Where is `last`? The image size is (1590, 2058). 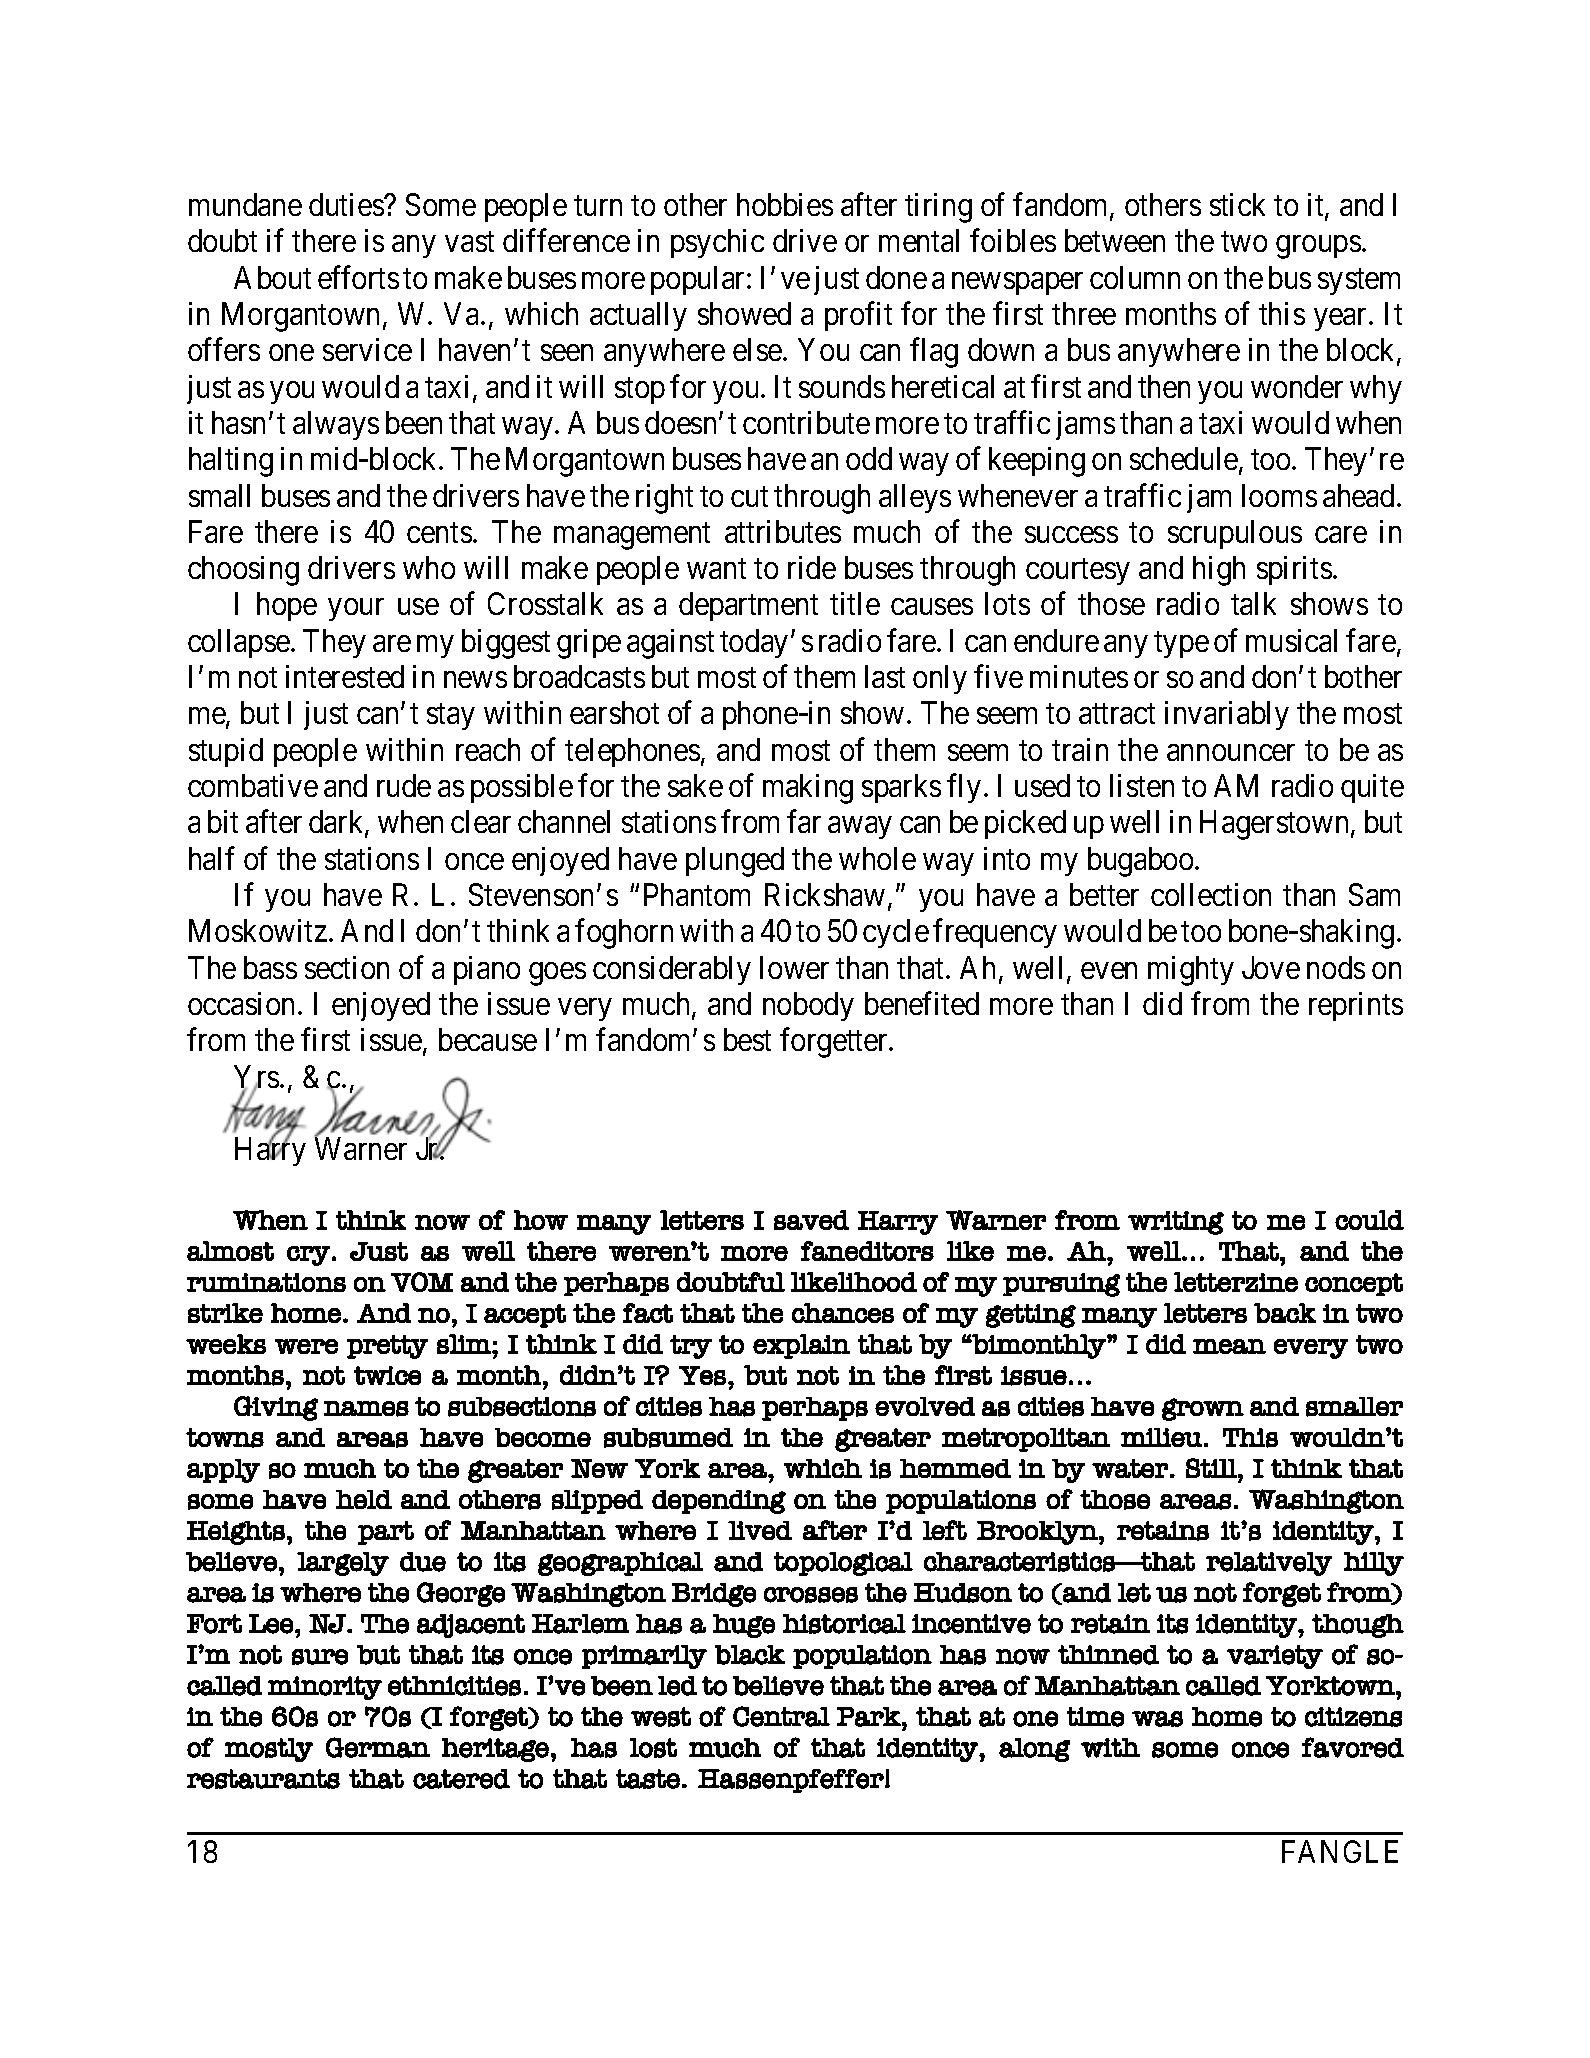 last is located at coordinates (885, 676).
